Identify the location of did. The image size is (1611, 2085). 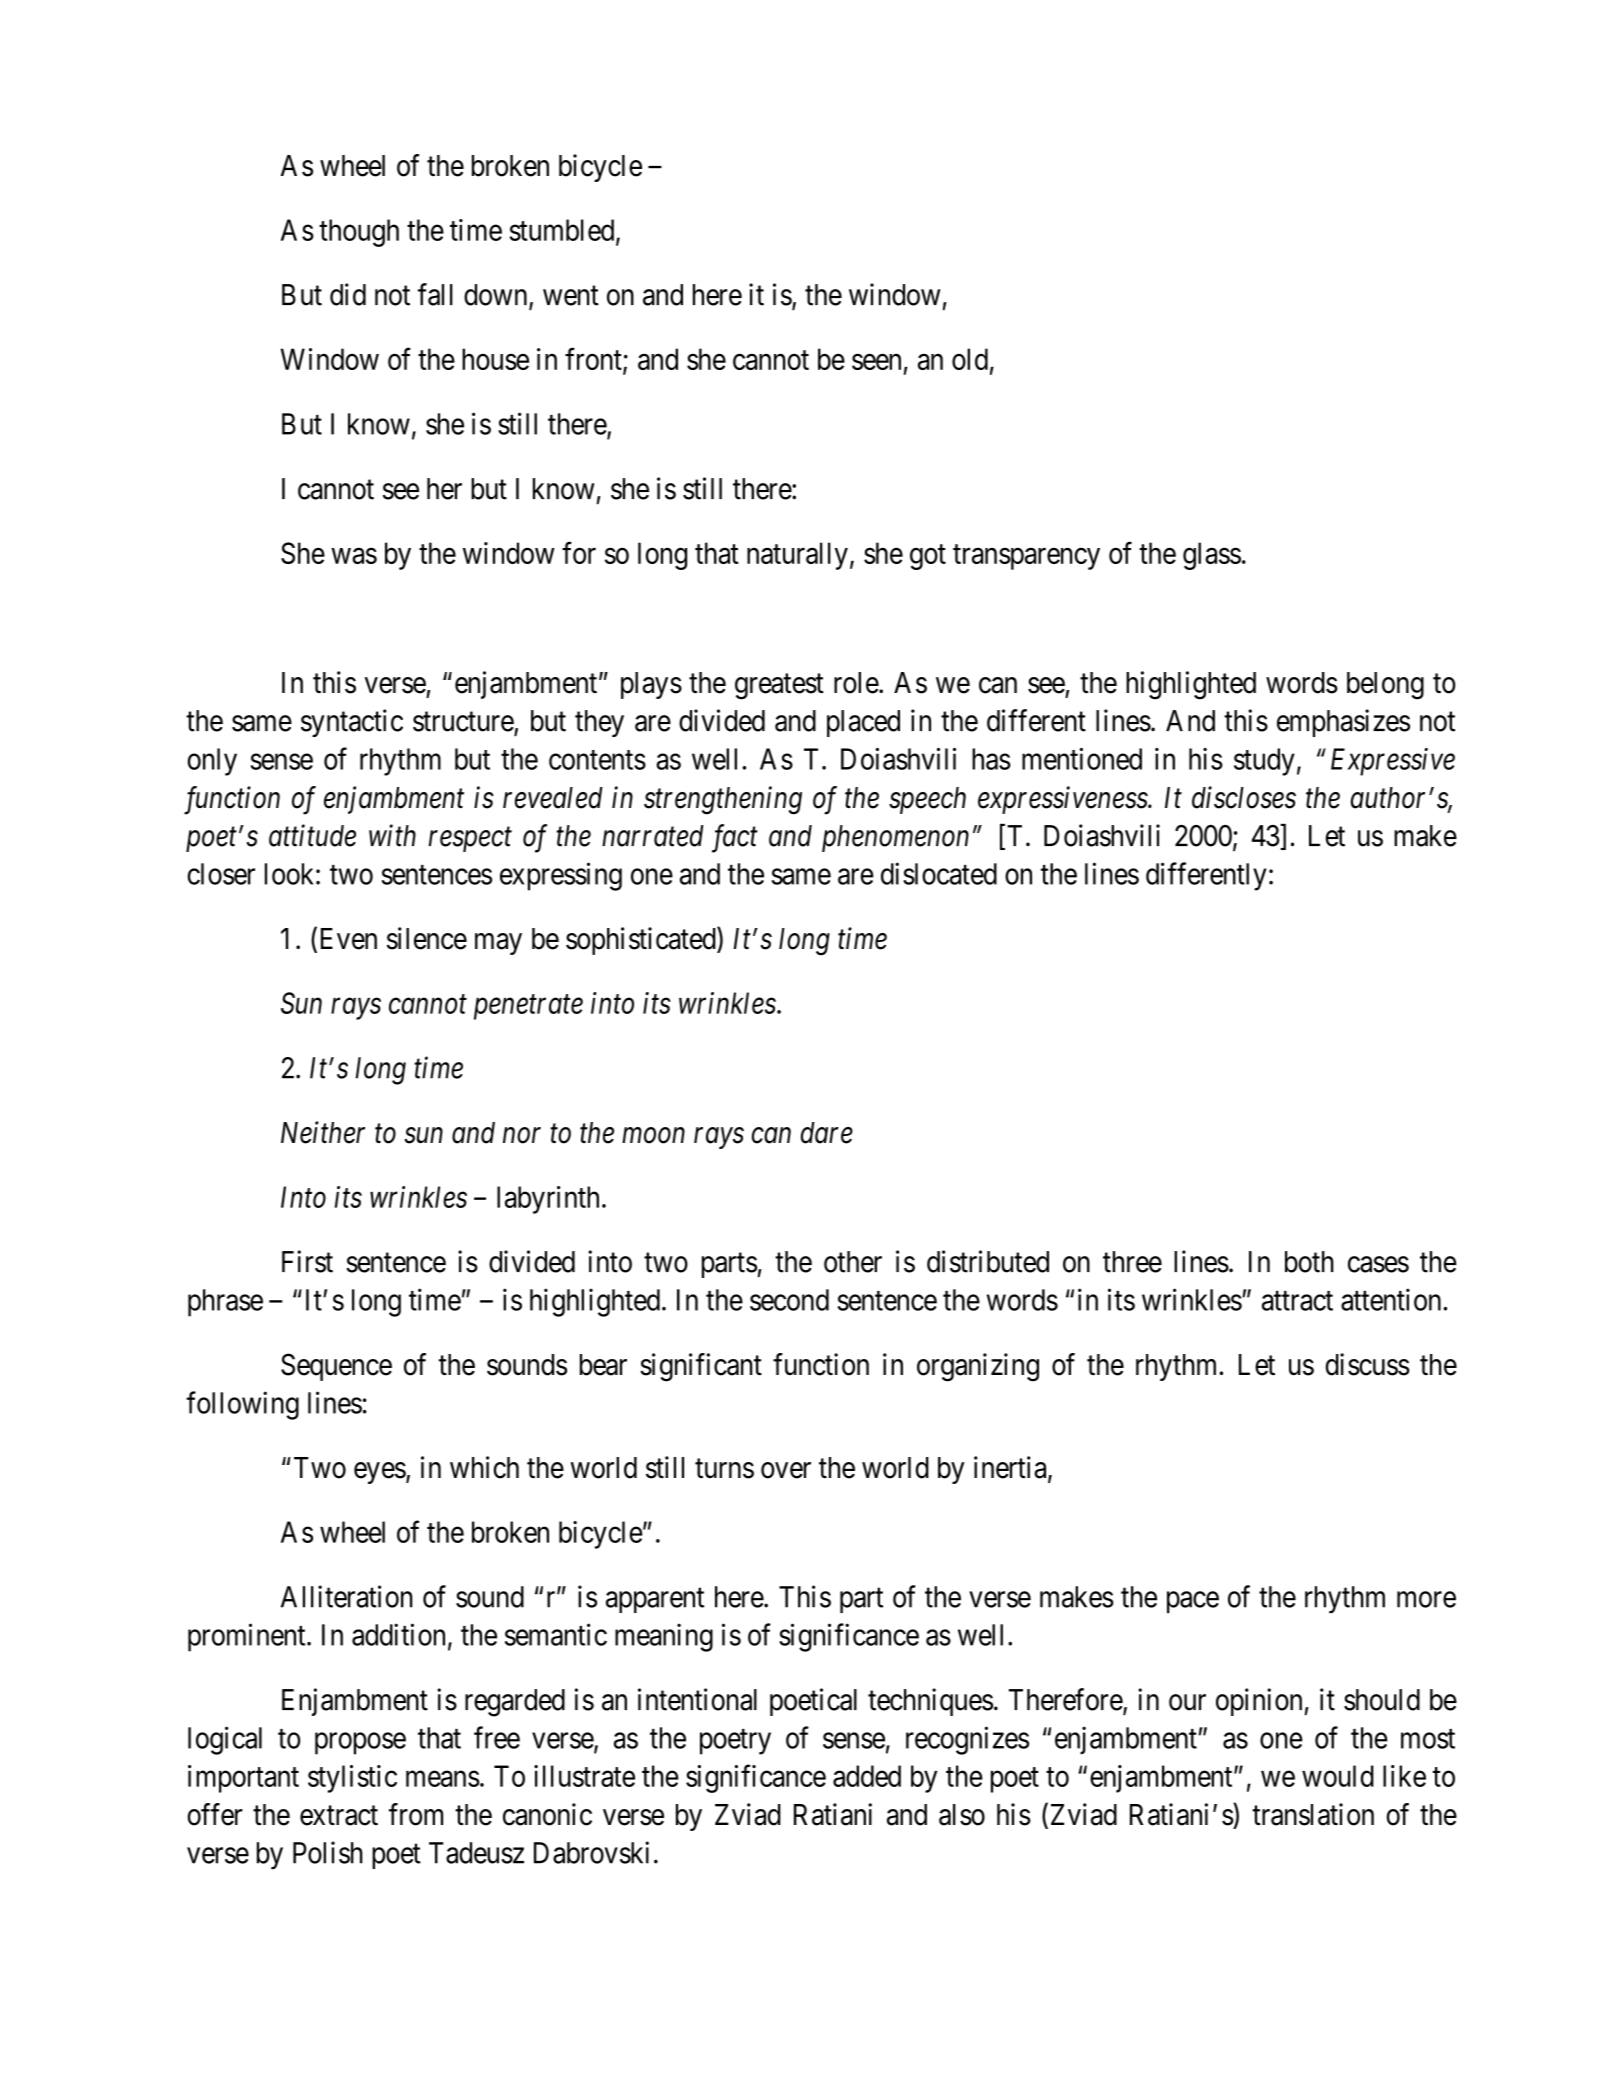
(348, 294).
